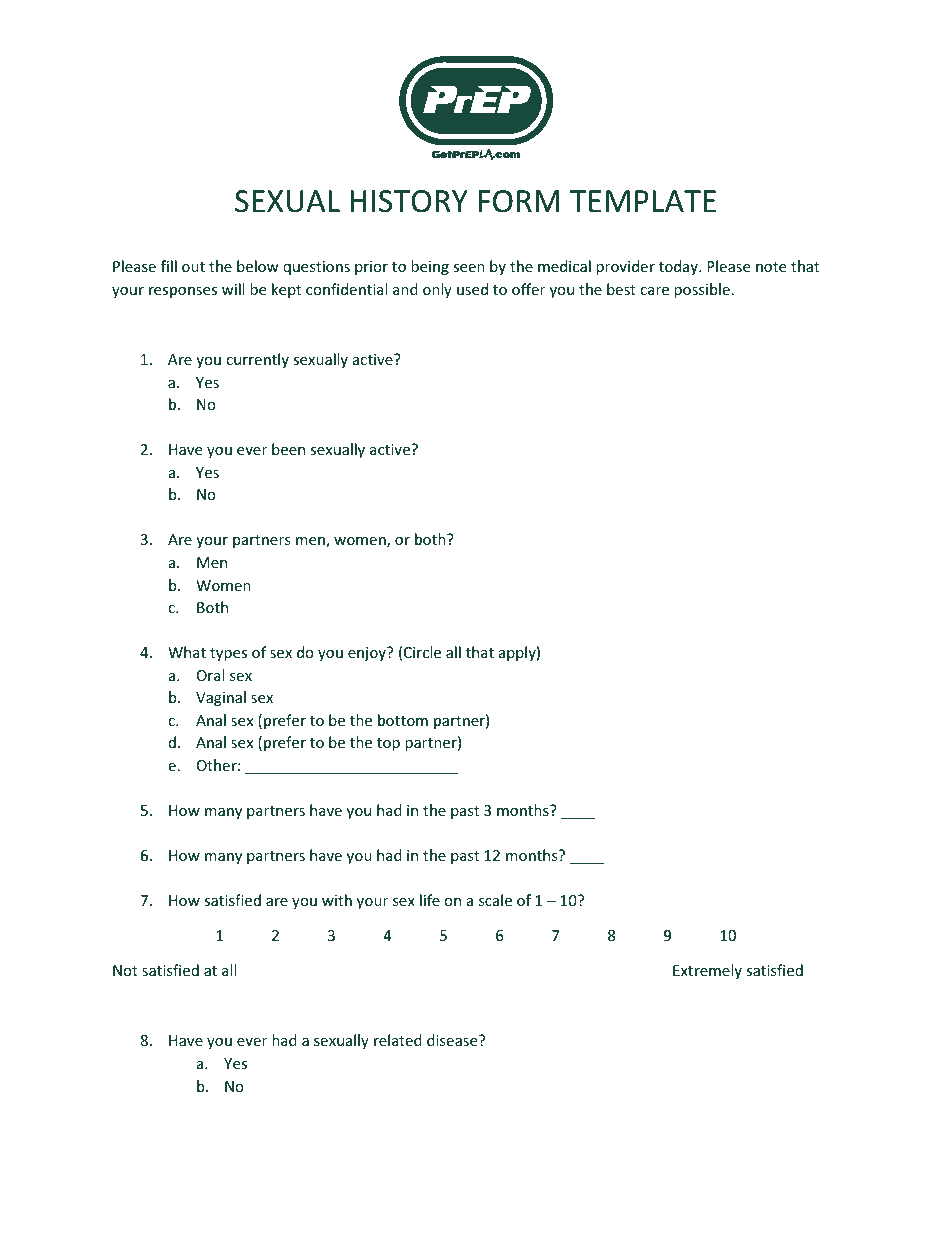 The width and height of the document is (952, 1233). I want to click on seen, so click(469, 268).
